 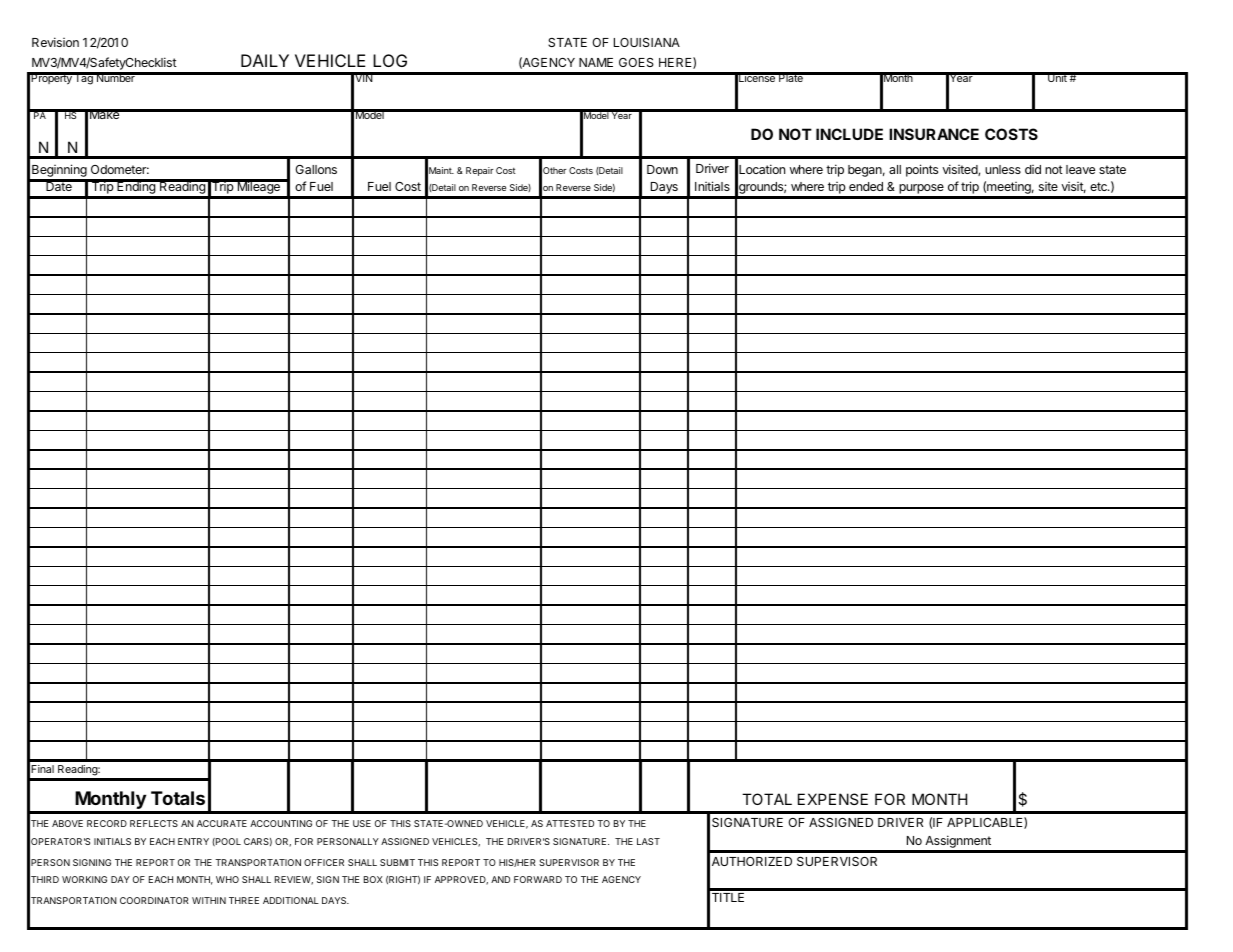 What do you see at coordinates (570, 823) in the screenshot?
I see `ATTESTED` at bounding box center [570, 823].
